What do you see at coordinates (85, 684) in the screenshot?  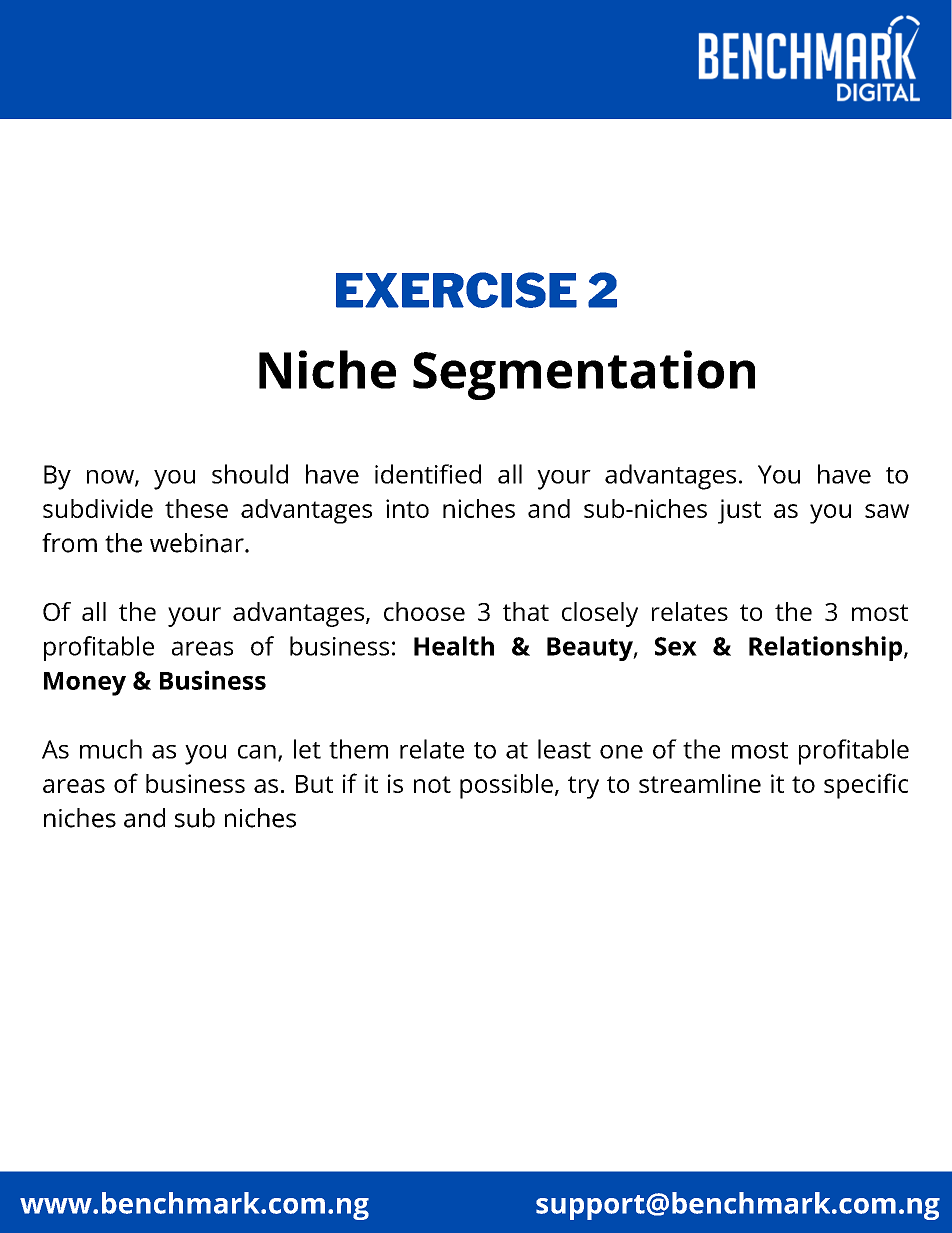 I see `Money` at bounding box center [85, 684].
